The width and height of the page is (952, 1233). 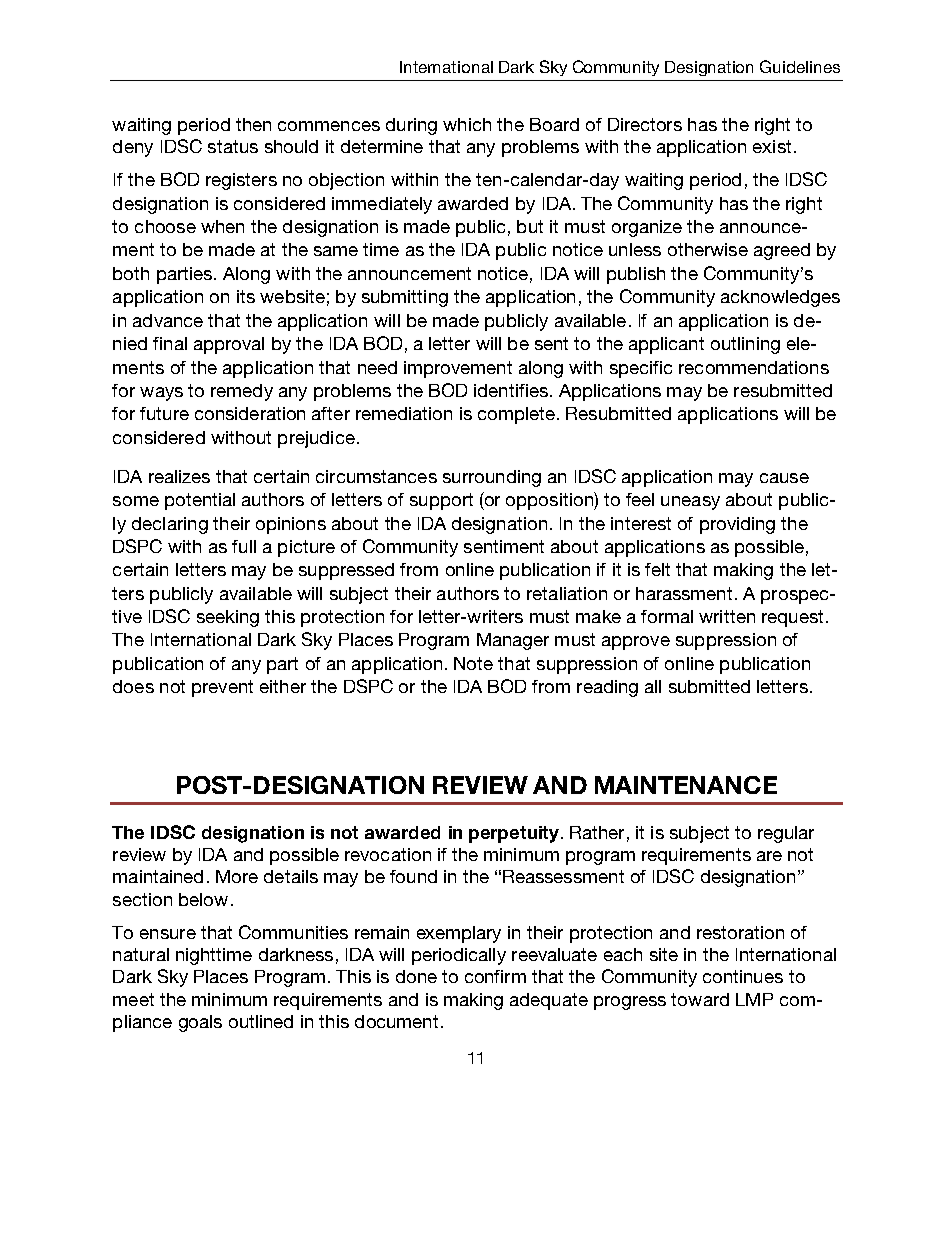 What do you see at coordinates (745, 345) in the page?
I see `outlining` at bounding box center [745, 345].
